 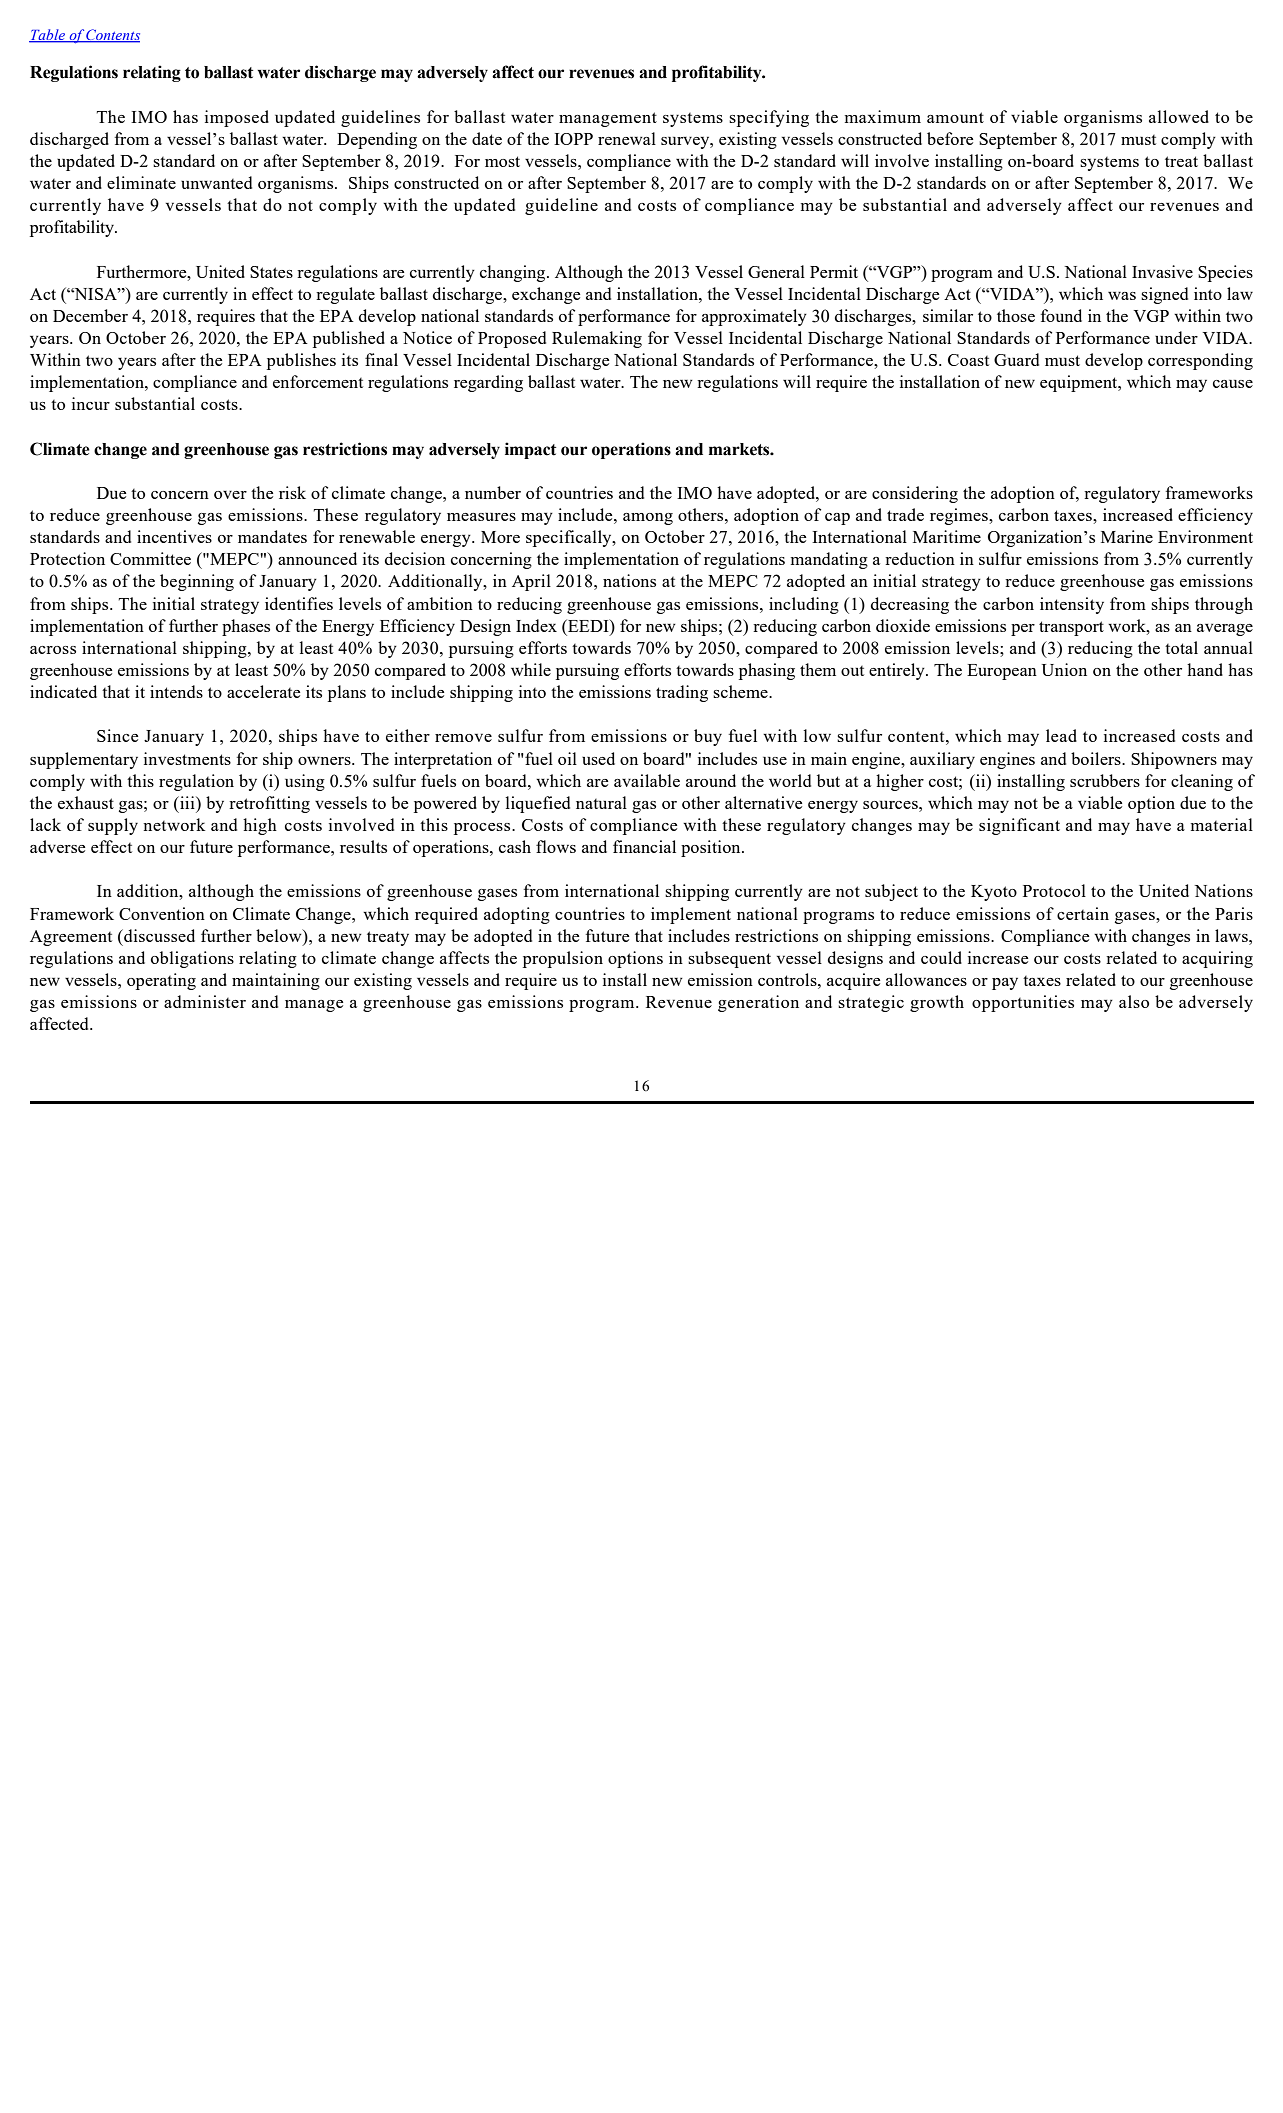 What do you see at coordinates (598, 758) in the document?
I see `used` at bounding box center [598, 758].
